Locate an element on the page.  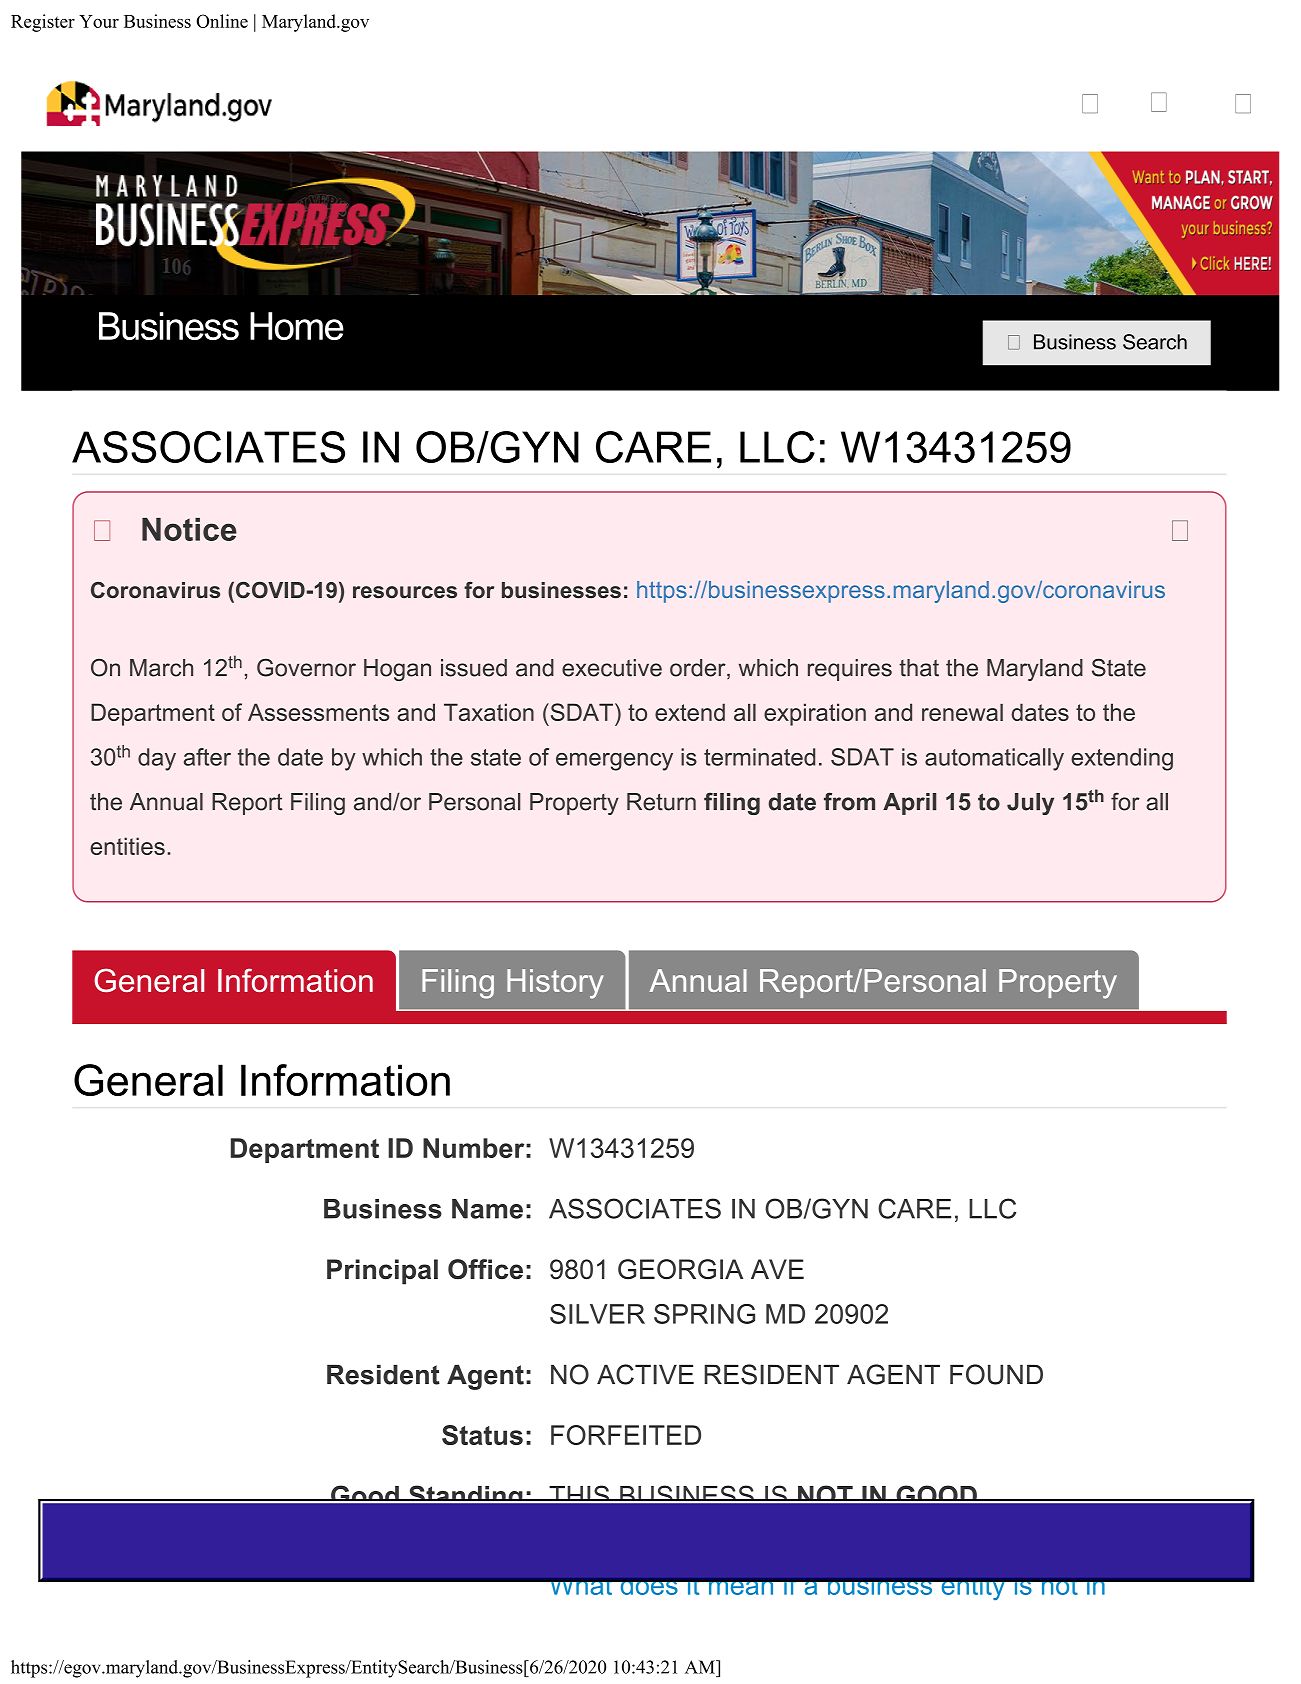
that is located at coordinates (919, 668).
